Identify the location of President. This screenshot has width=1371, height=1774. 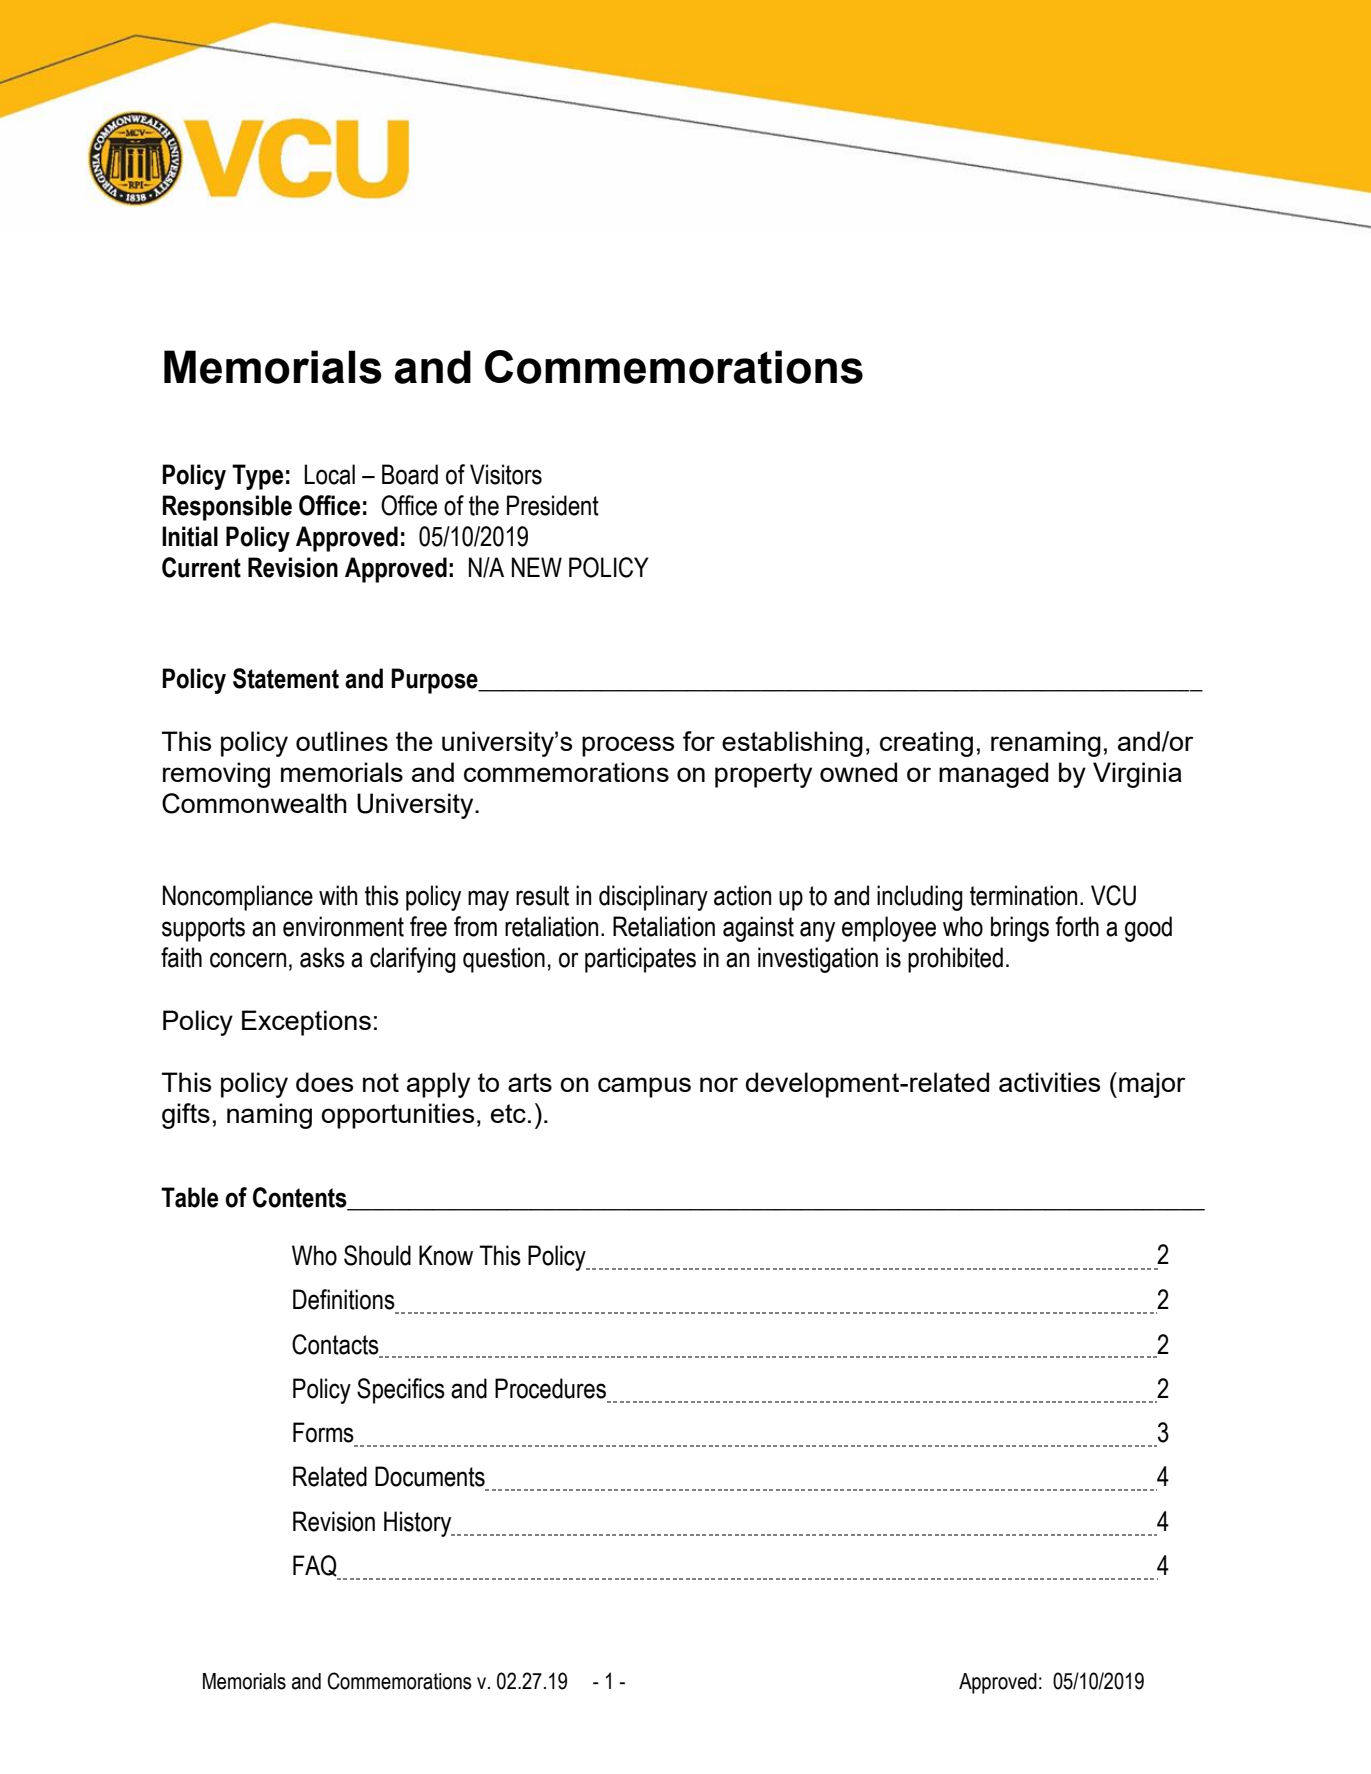
(553, 505).
